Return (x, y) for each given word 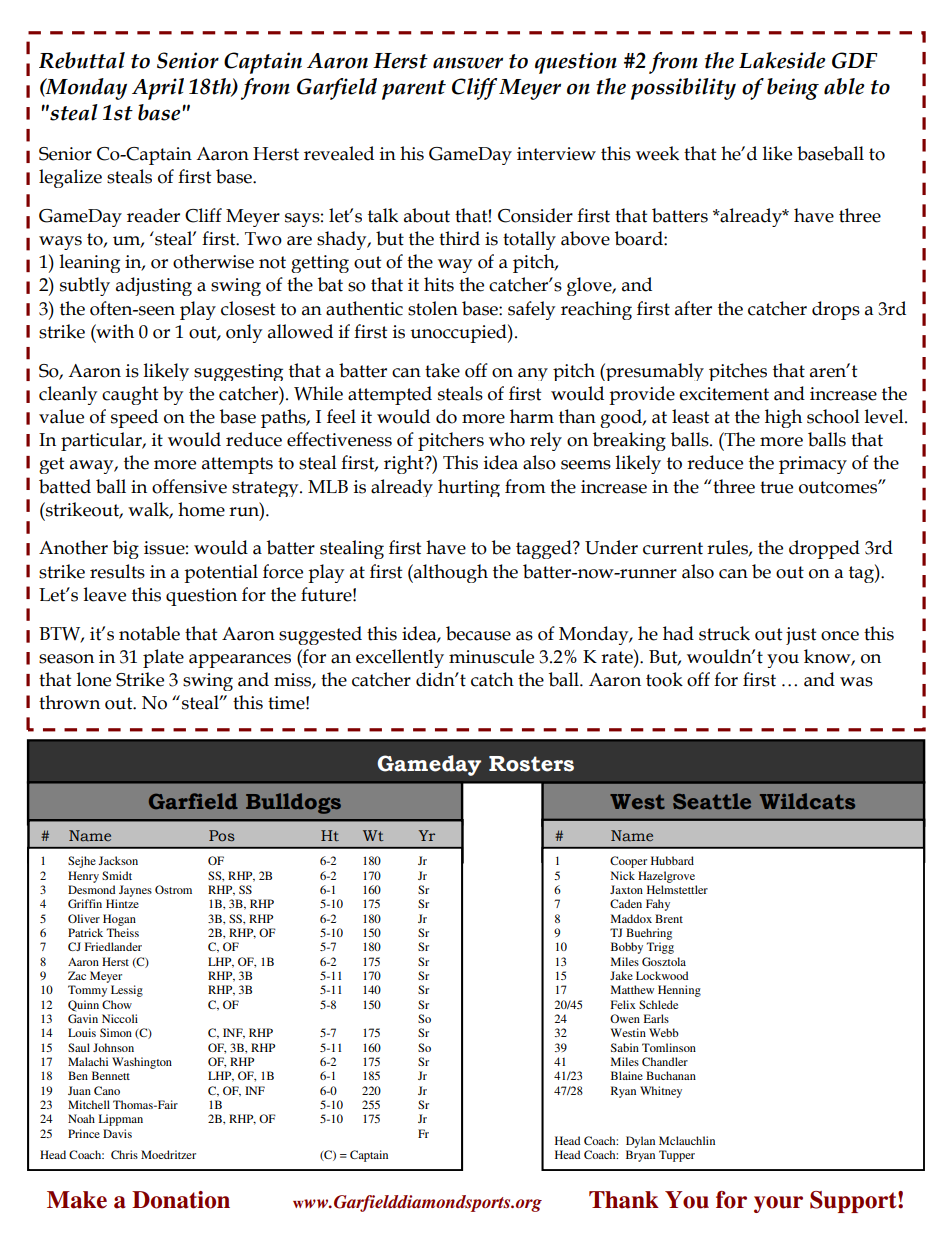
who (507, 439)
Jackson (118, 860)
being (793, 89)
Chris (124, 1154)
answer (468, 63)
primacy (813, 465)
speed (134, 418)
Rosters (531, 764)
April (158, 89)
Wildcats (807, 801)
